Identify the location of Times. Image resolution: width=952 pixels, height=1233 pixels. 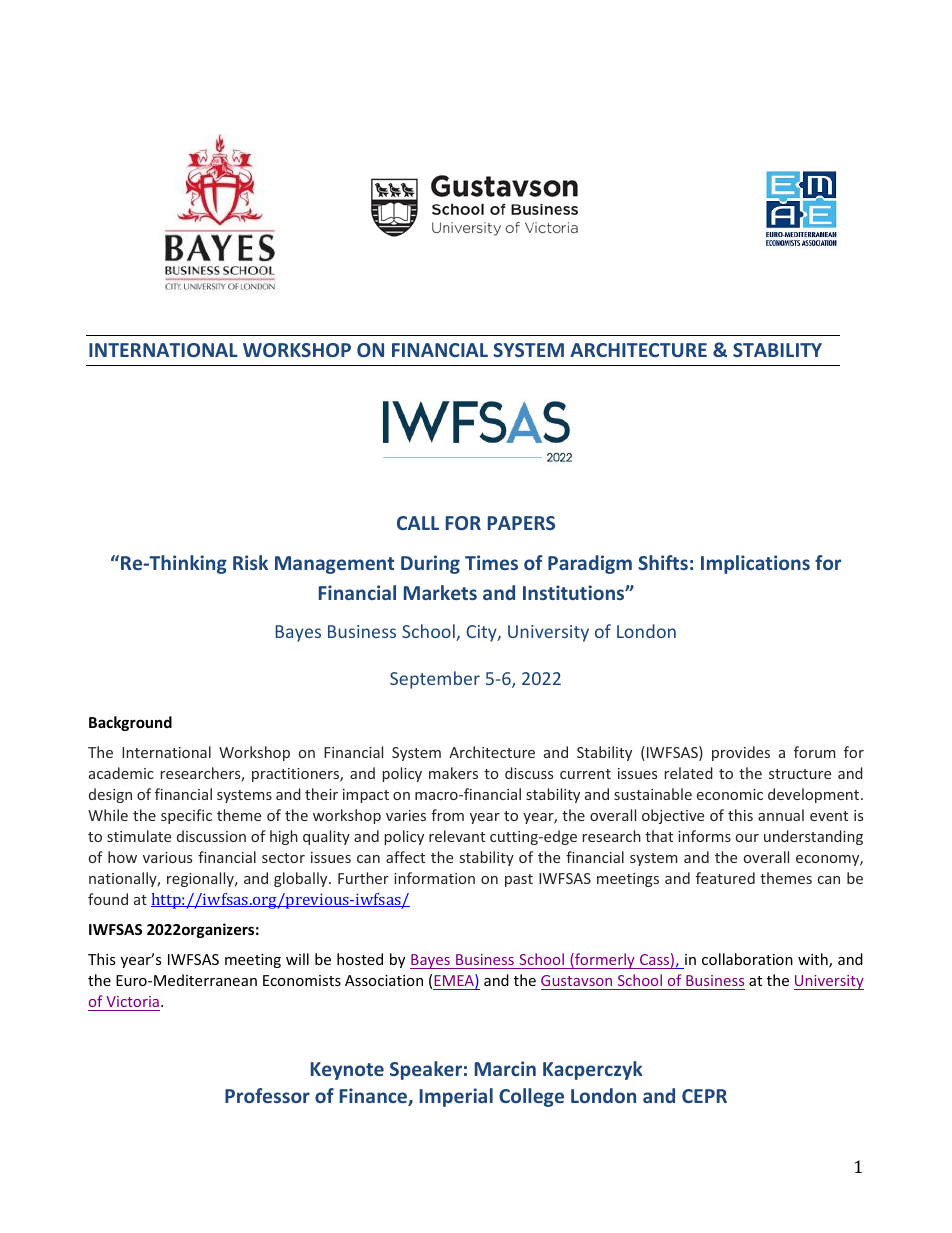
(491, 562).
